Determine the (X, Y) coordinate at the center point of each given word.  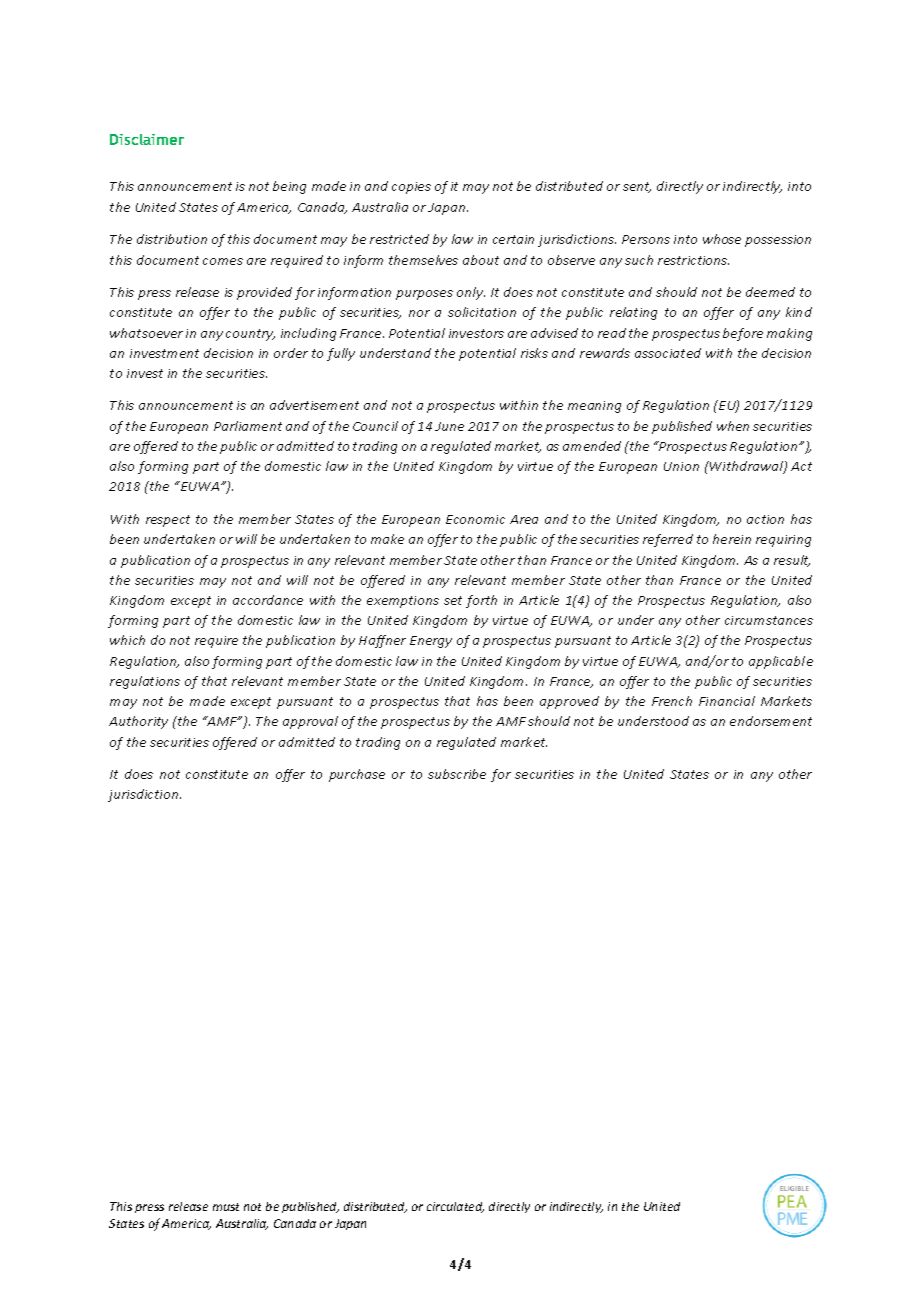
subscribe (457, 774)
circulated (455, 1207)
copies (411, 188)
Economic (475, 519)
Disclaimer (147, 139)
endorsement (771, 721)
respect (168, 521)
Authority (138, 722)
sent (637, 187)
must (226, 1207)
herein (732, 539)
